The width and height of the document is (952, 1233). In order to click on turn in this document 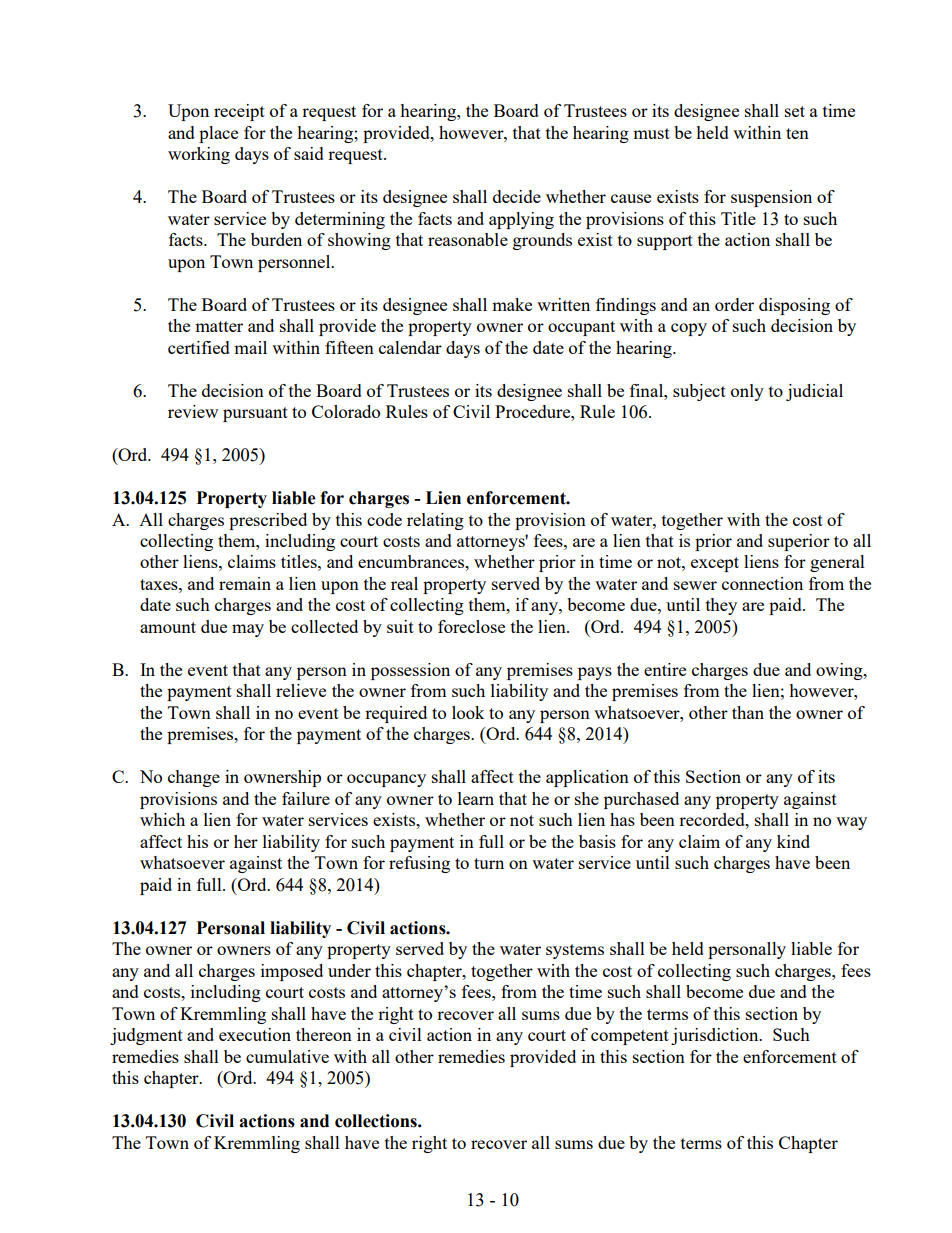, I will do `click(489, 863)`.
